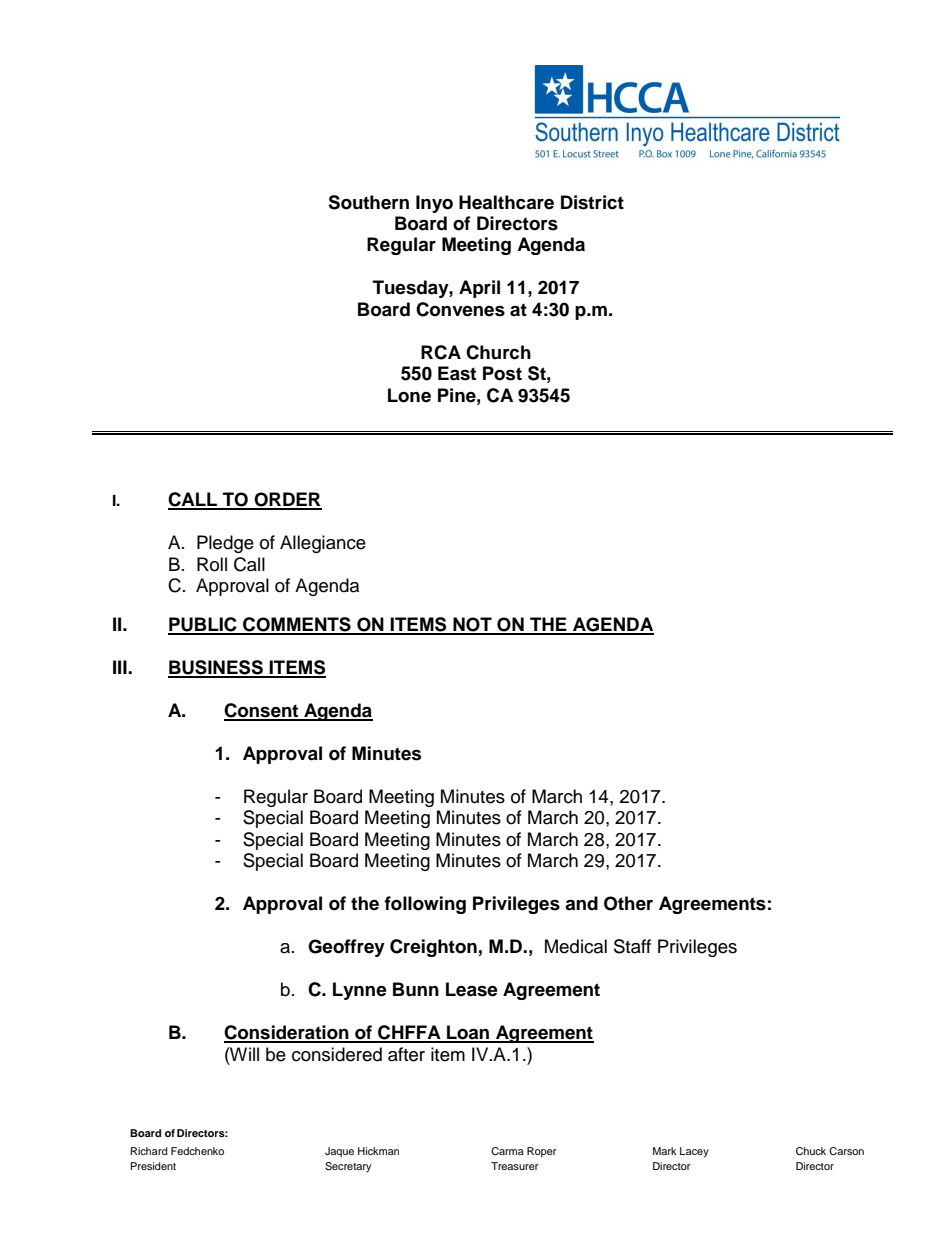 Image resolution: width=952 pixels, height=1233 pixels. What do you see at coordinates (592, 202) in the document?
I see `District` at bounding box center [592, 202].
